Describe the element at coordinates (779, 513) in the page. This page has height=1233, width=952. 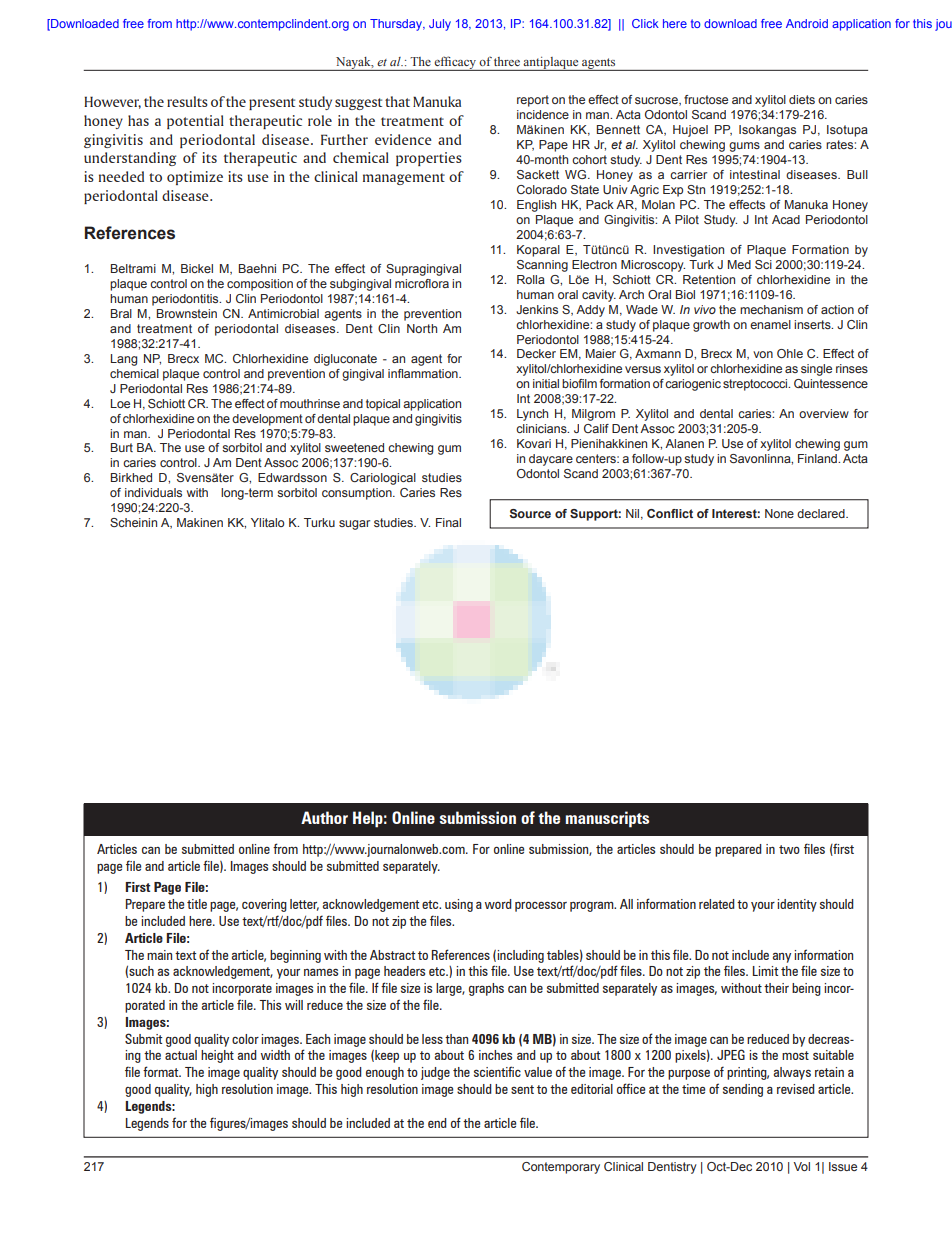
I see `None` at that location.
